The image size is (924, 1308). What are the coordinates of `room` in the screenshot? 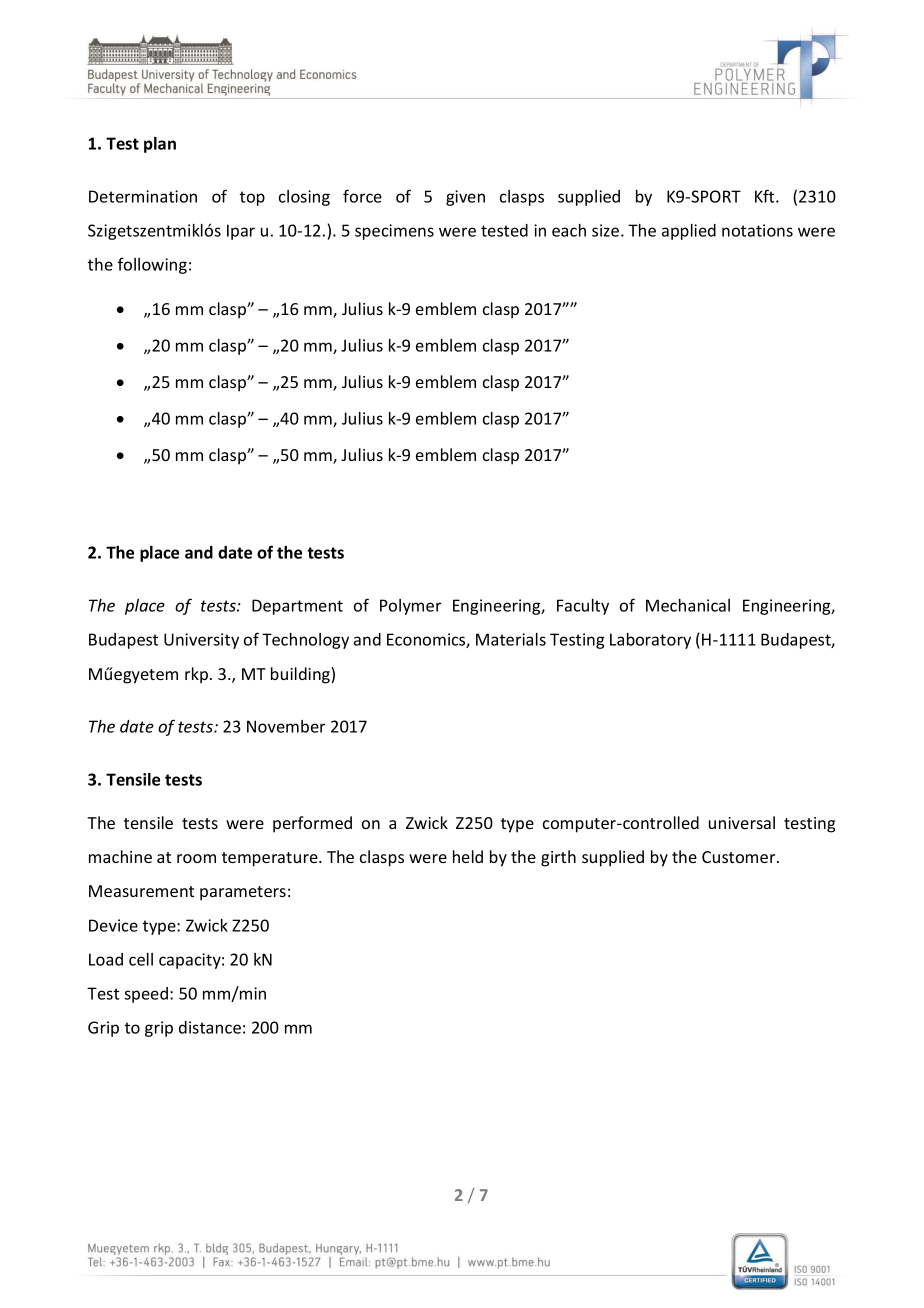 It's located at (196, 858).
